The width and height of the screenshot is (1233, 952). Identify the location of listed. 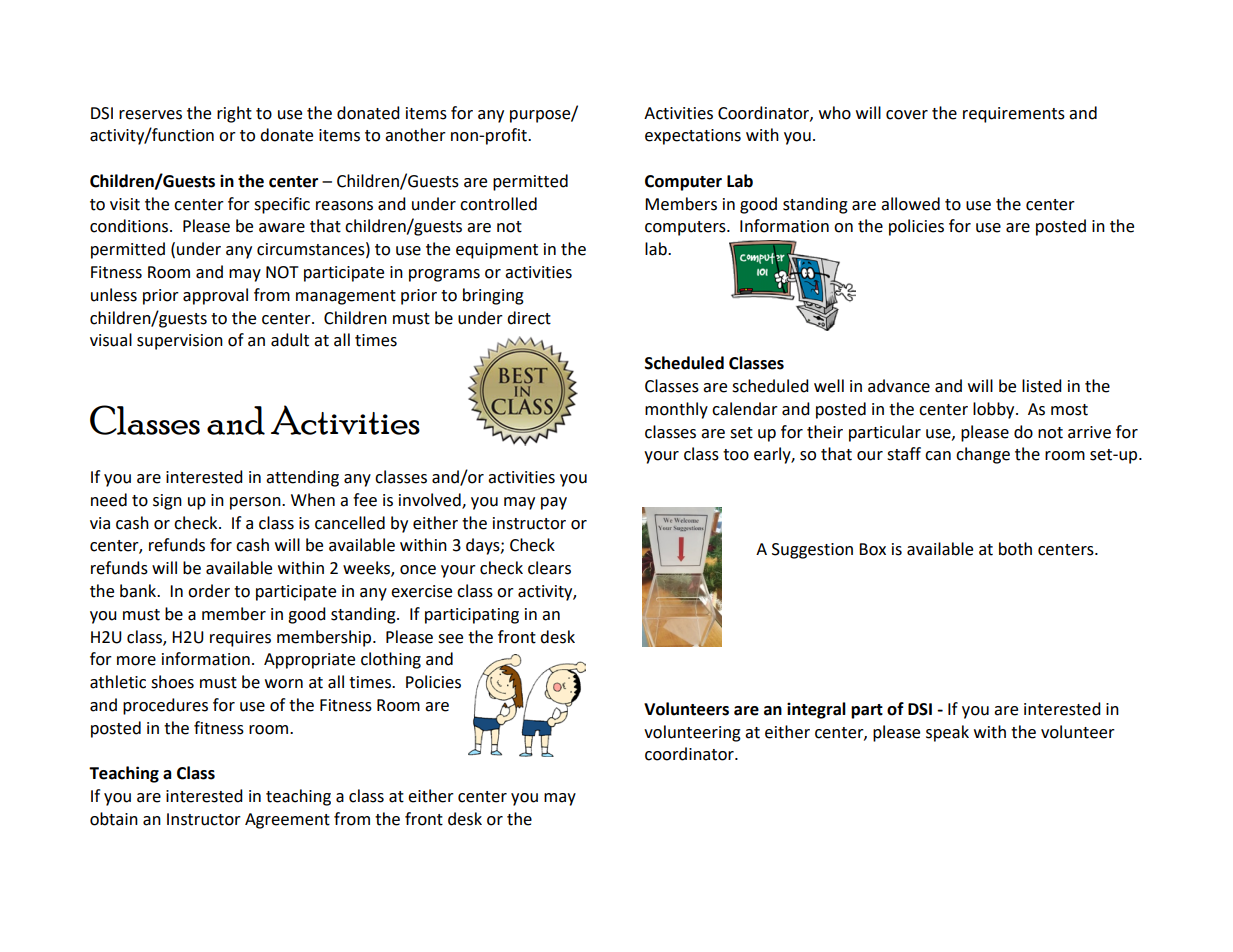
(1042, 386).
